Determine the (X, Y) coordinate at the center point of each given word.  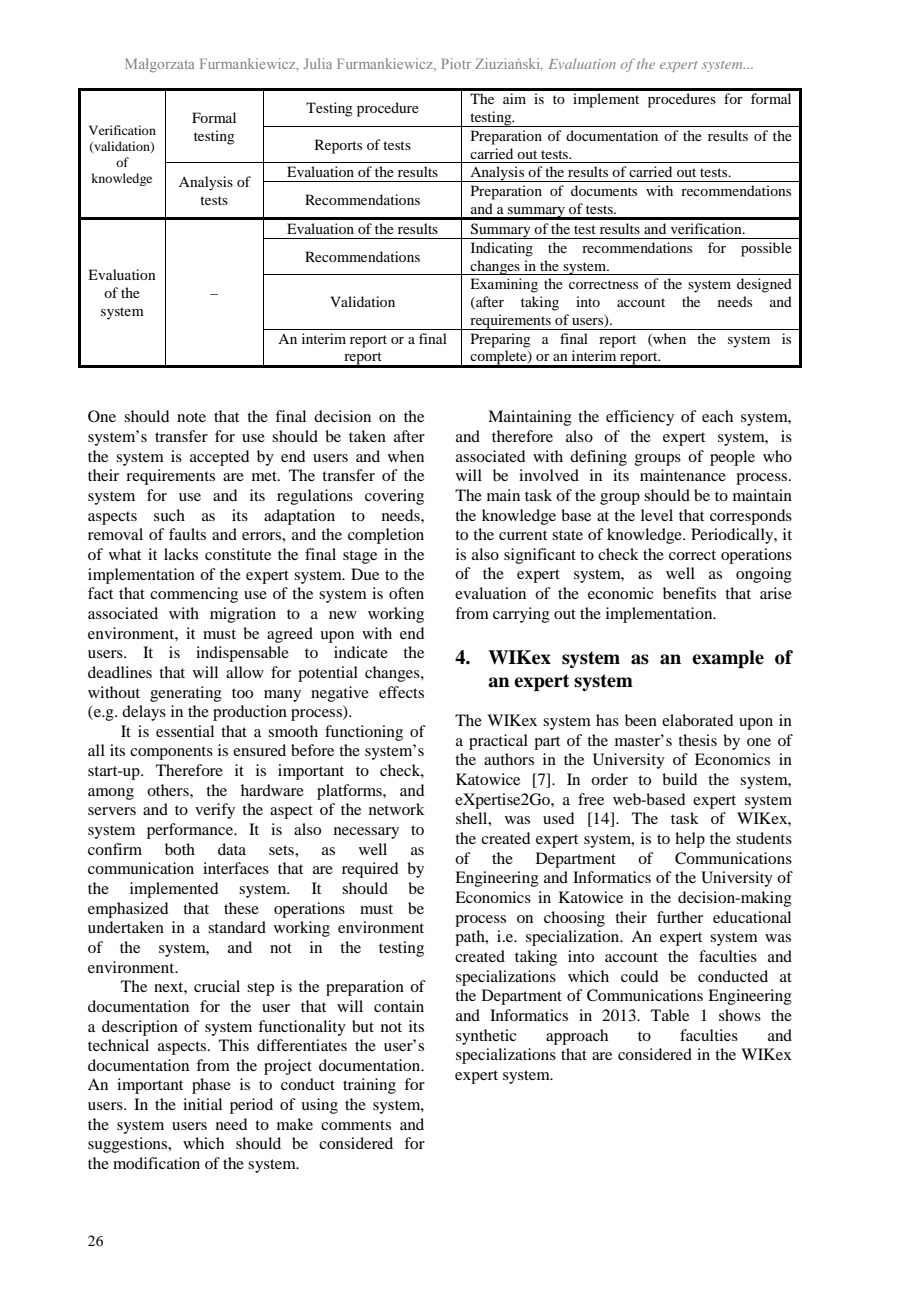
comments (356, 1125)
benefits (689, 593)
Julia (318, 63)
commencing (194, 595)
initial (202, 1104)
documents (604, 190)
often (406, 593)
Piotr (456, 63)
